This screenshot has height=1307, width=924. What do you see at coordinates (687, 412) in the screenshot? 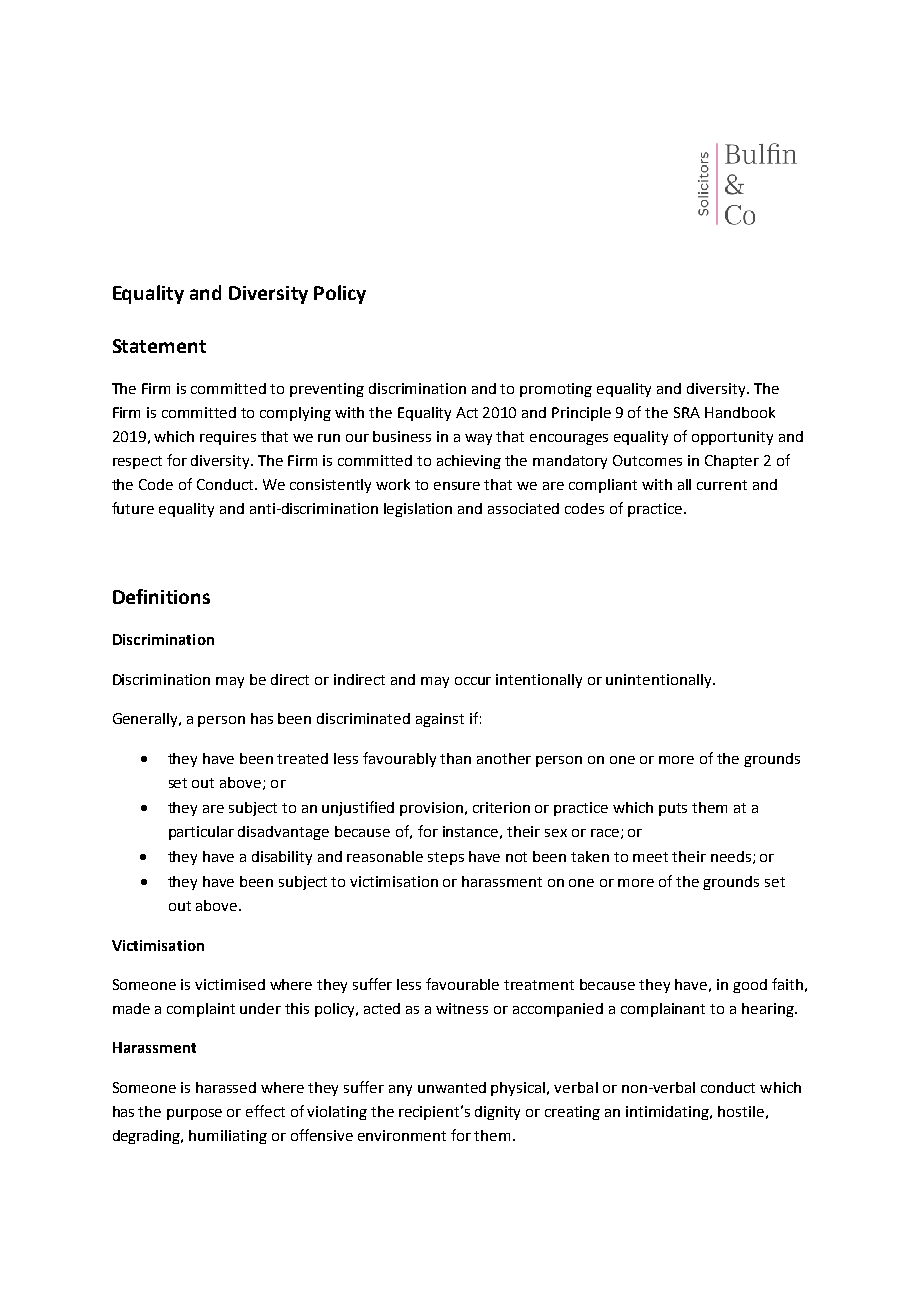
I see `SRA` at bounding box center [687, 412].
